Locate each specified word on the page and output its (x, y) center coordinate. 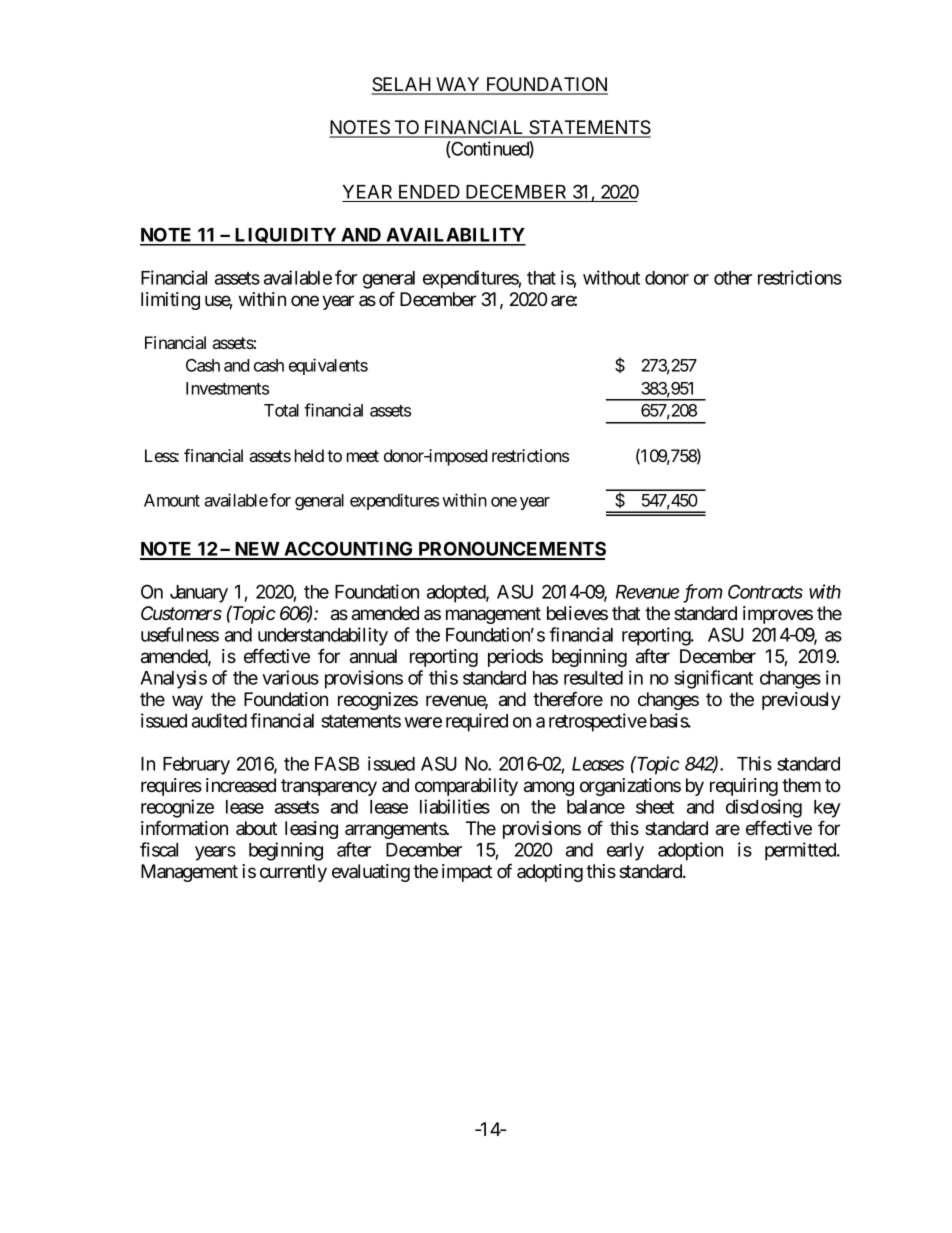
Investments (227, 388)
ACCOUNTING (349, 550)
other (733, 278)
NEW (257, 550)
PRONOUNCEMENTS (511, 550)
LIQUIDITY (286, 236)
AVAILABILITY (455, 236)
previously (801, 701)
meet (363, 456)
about (256, 828)
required (477, 722)
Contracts (765, 591)
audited (219, 720)
